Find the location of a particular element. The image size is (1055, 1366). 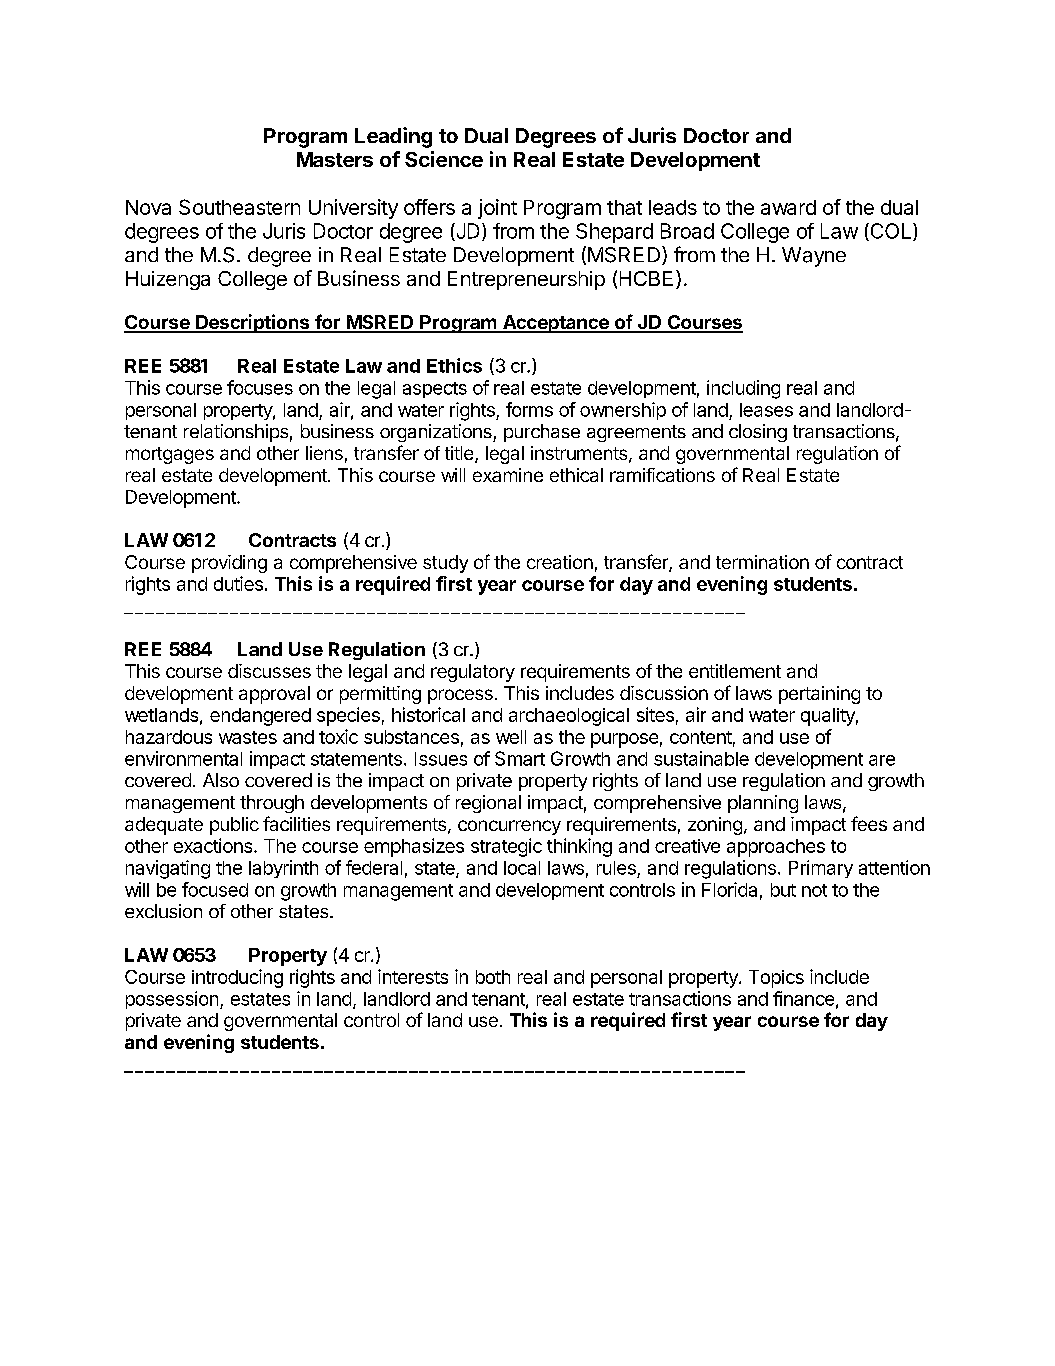

closing is located at coordinates (758, 433).
